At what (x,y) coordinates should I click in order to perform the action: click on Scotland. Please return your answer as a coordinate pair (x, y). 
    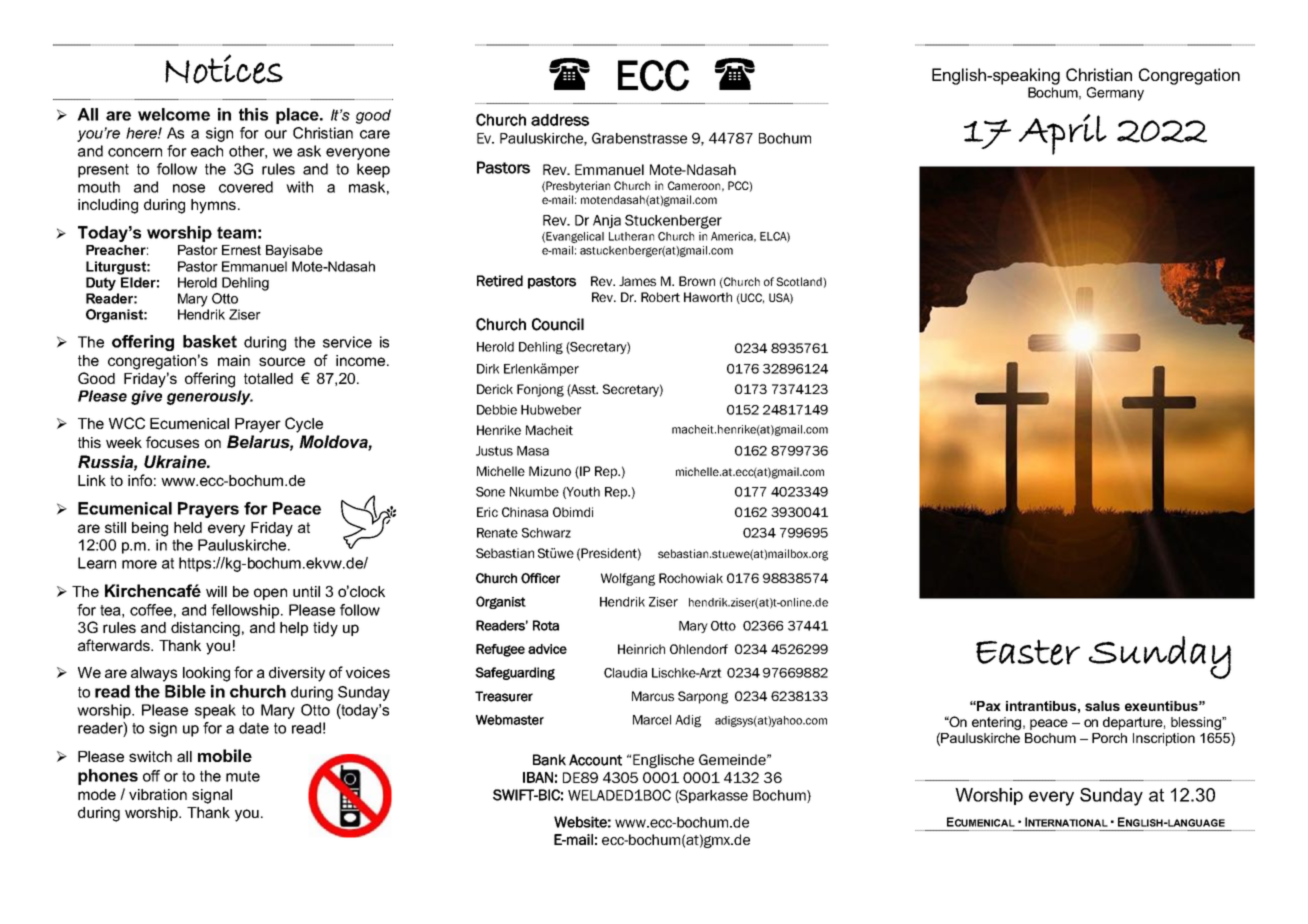
    Looking at the image, I should click on (800, 281).
